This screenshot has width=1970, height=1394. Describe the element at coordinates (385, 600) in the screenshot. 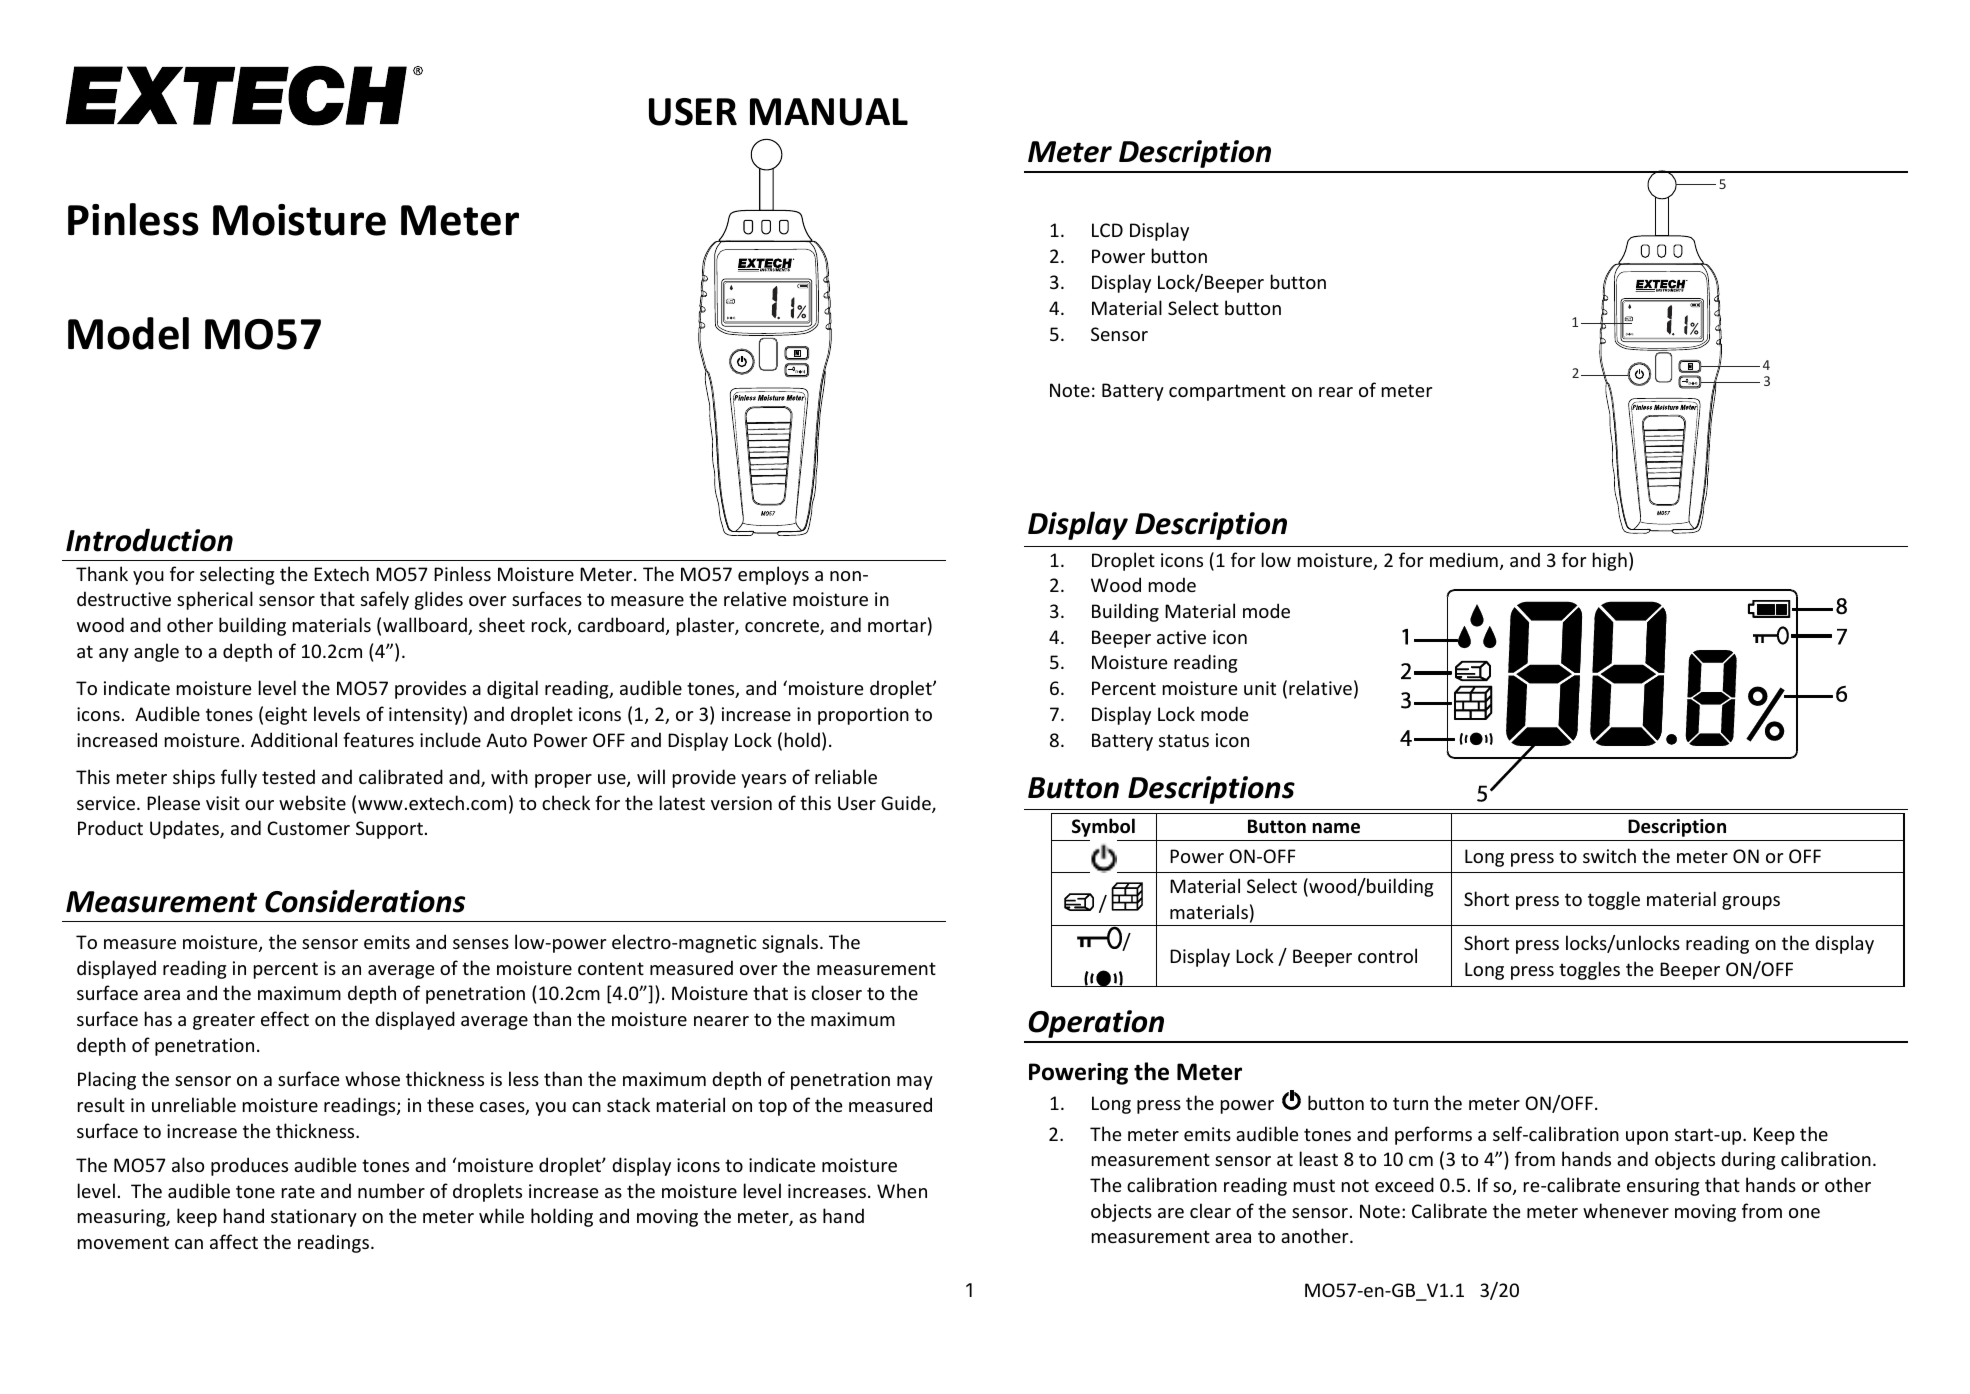

I see `safely` at that location.
